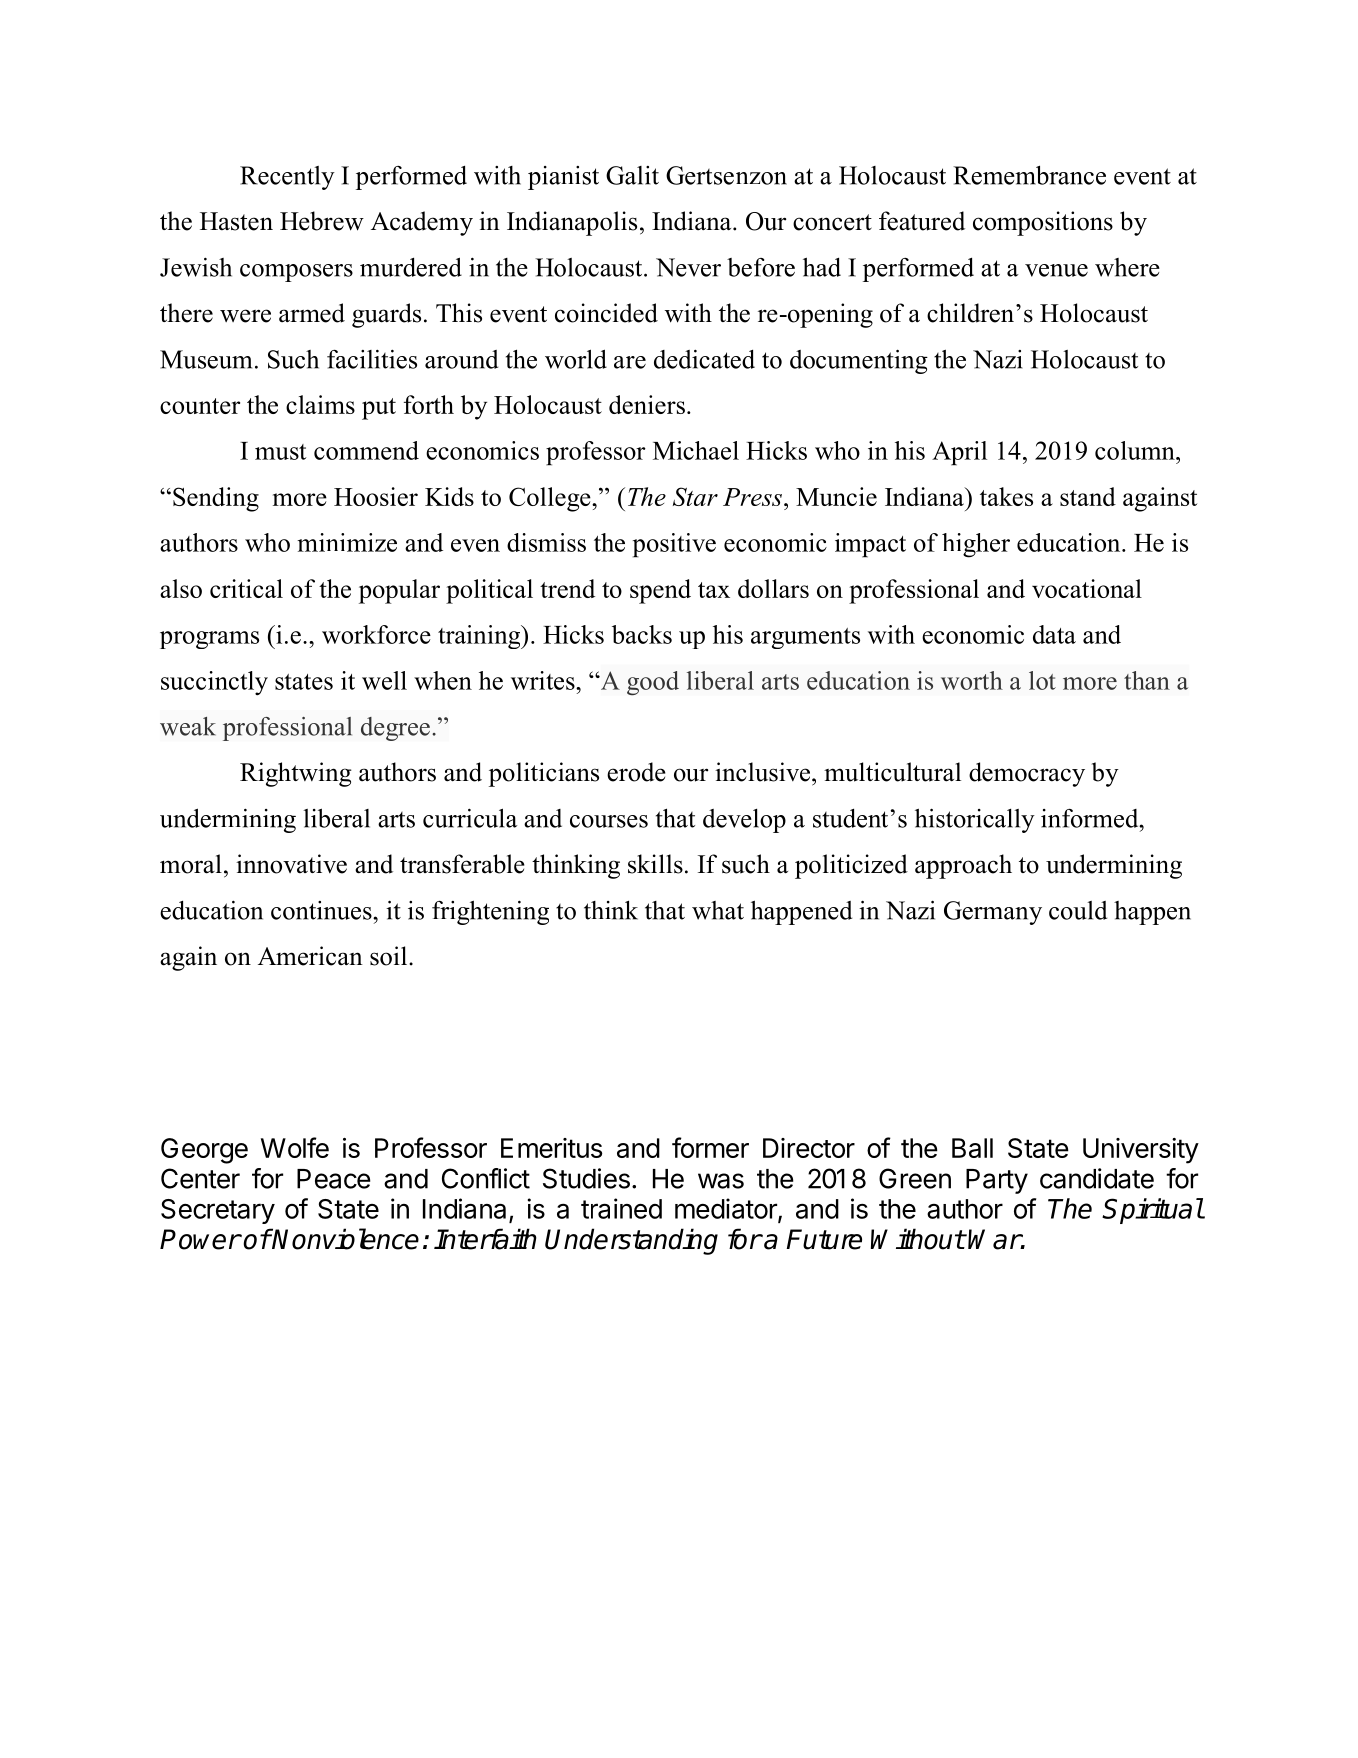 The height and width of the image is (1758, 1358). Describe the element at coordinates (1042, 680) in the image. I see `lot` at that location.
